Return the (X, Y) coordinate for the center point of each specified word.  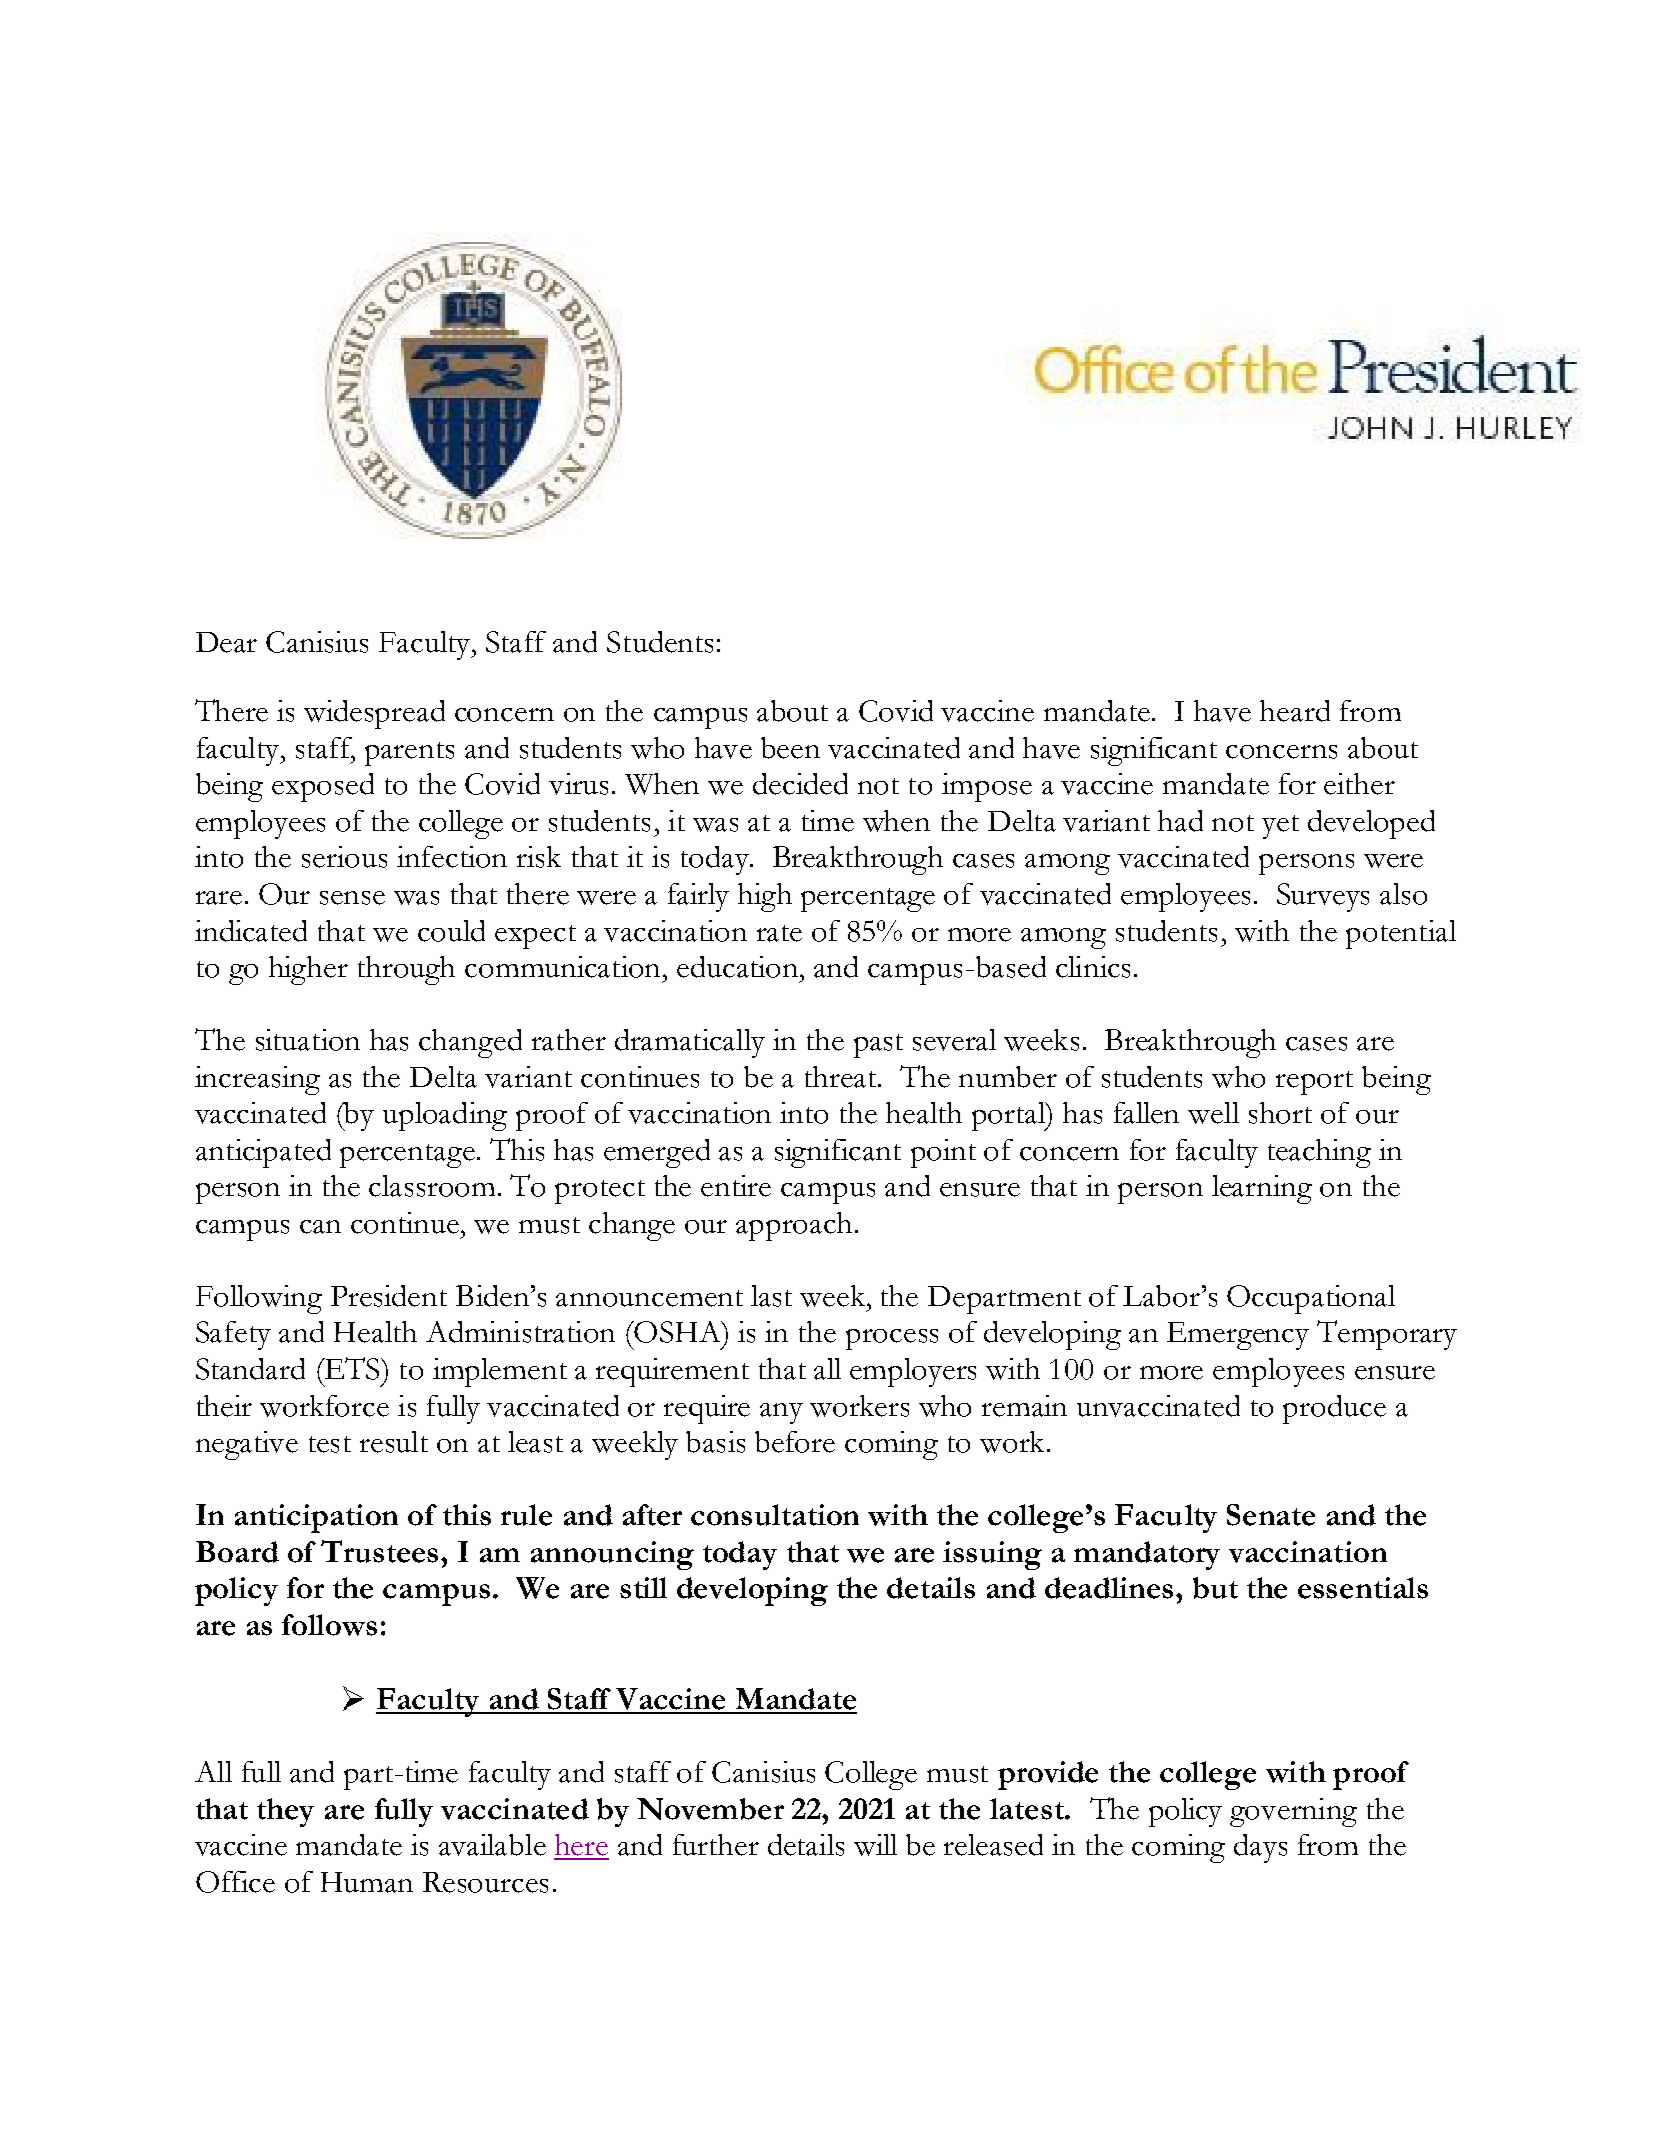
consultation (775, 1515)
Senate (1271, 1515)
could (451, 931)
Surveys (1323, 897)
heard (1295, 711)
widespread (374, 714)
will (875, 1845)
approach (794, 1226)
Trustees (381, 1551)
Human (367, 1882)
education (739, 967)
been (790, 748)
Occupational (1311, 1299)
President (389, 1296)
